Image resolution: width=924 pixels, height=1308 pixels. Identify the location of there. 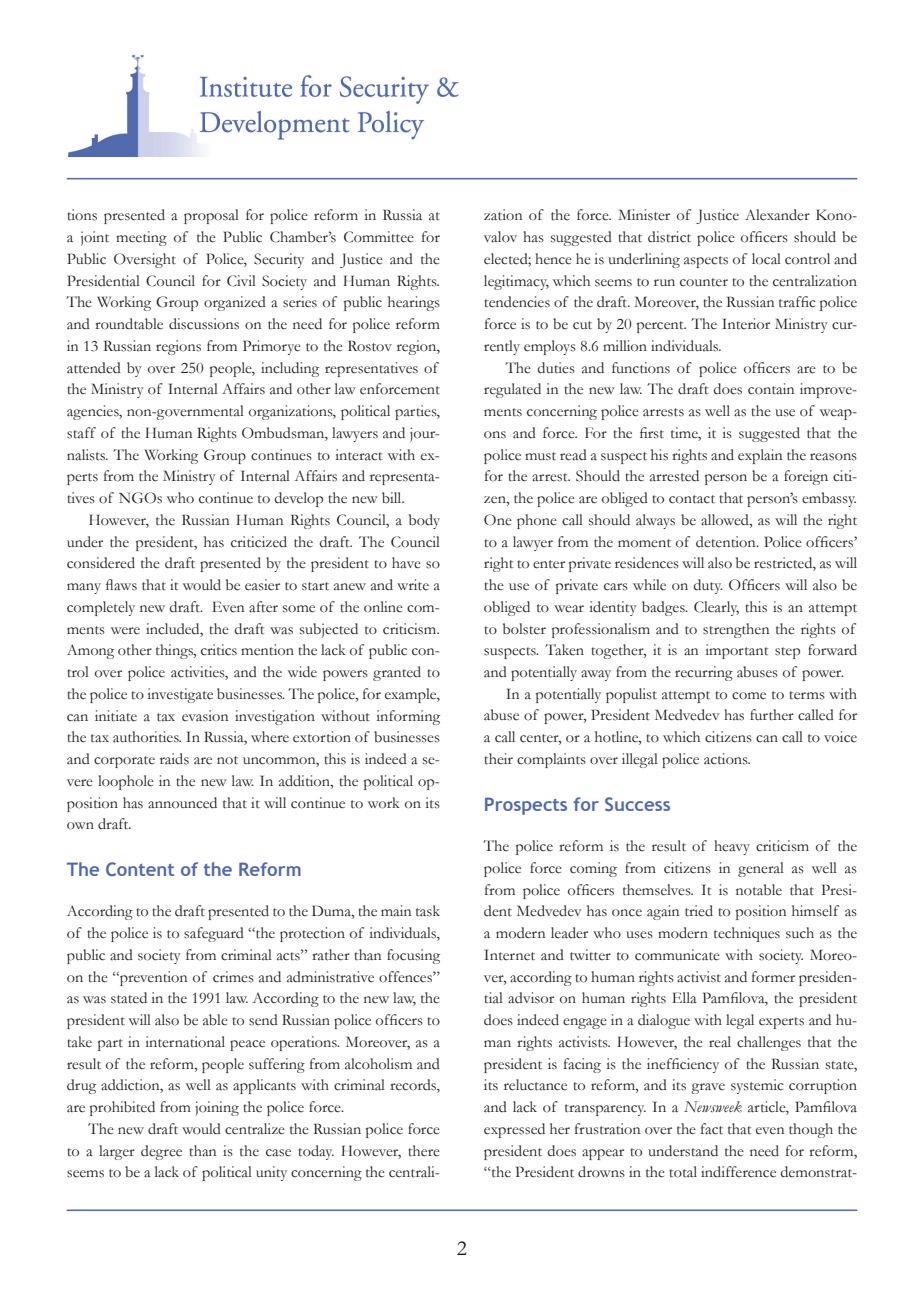
(424, 1151).
